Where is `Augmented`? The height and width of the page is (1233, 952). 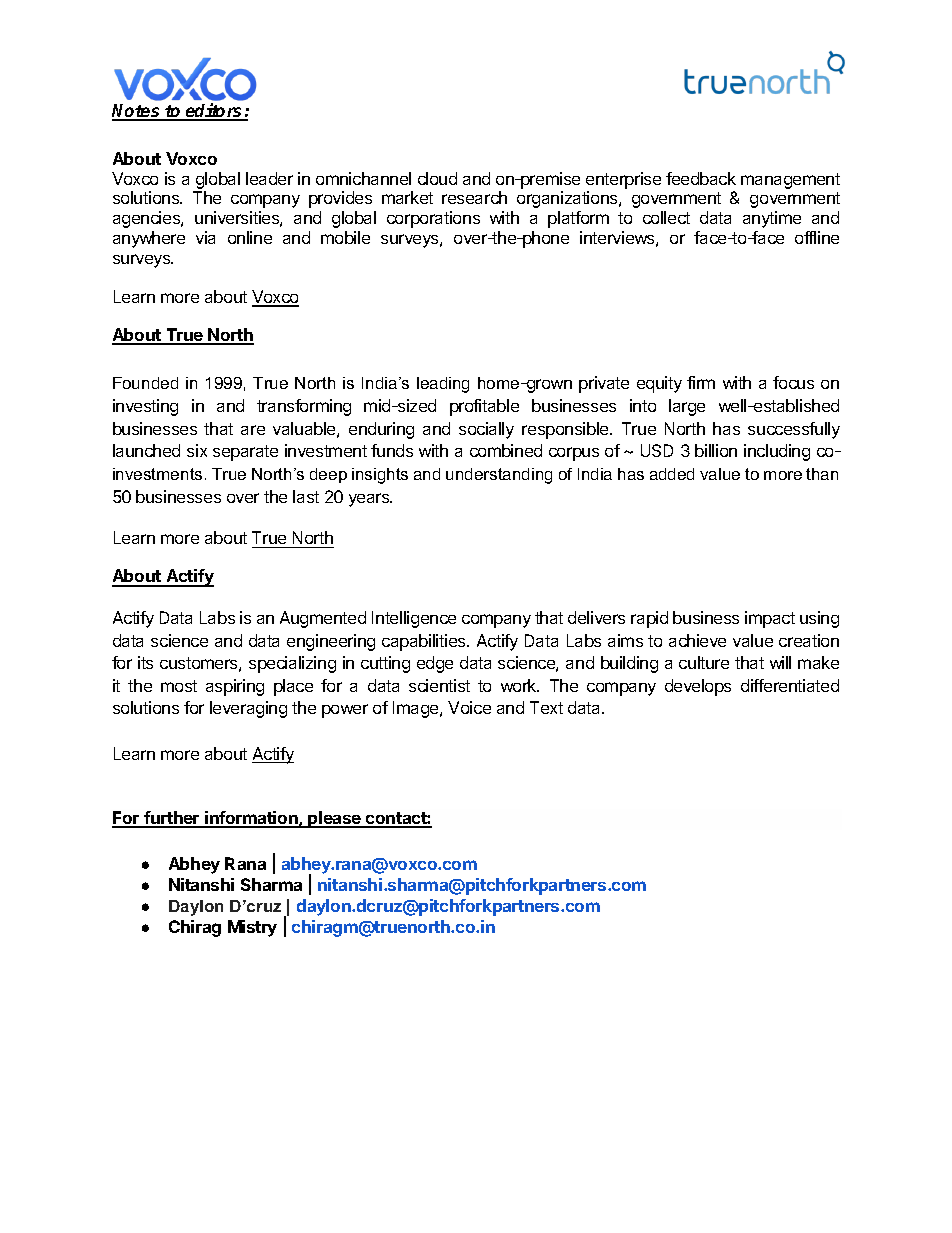
Augmented is located at coordinates (323, 619).
